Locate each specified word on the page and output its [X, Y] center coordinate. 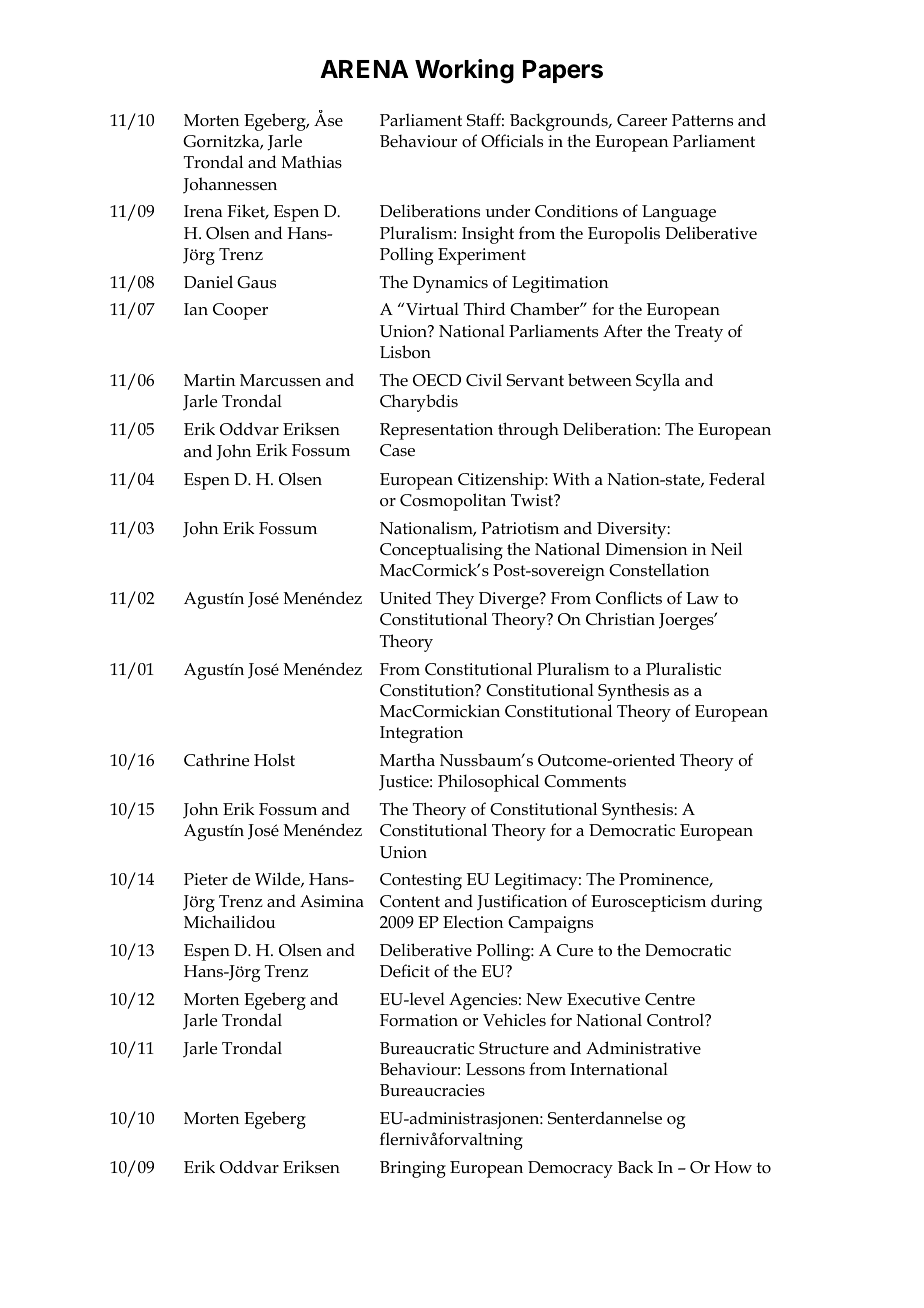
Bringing [413, 1169]
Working [464, 71]
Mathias [312, 161]
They [455, 600]
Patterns [702, 120]
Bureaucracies [432, 1090]
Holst [274, 760]
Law [702, 598]
